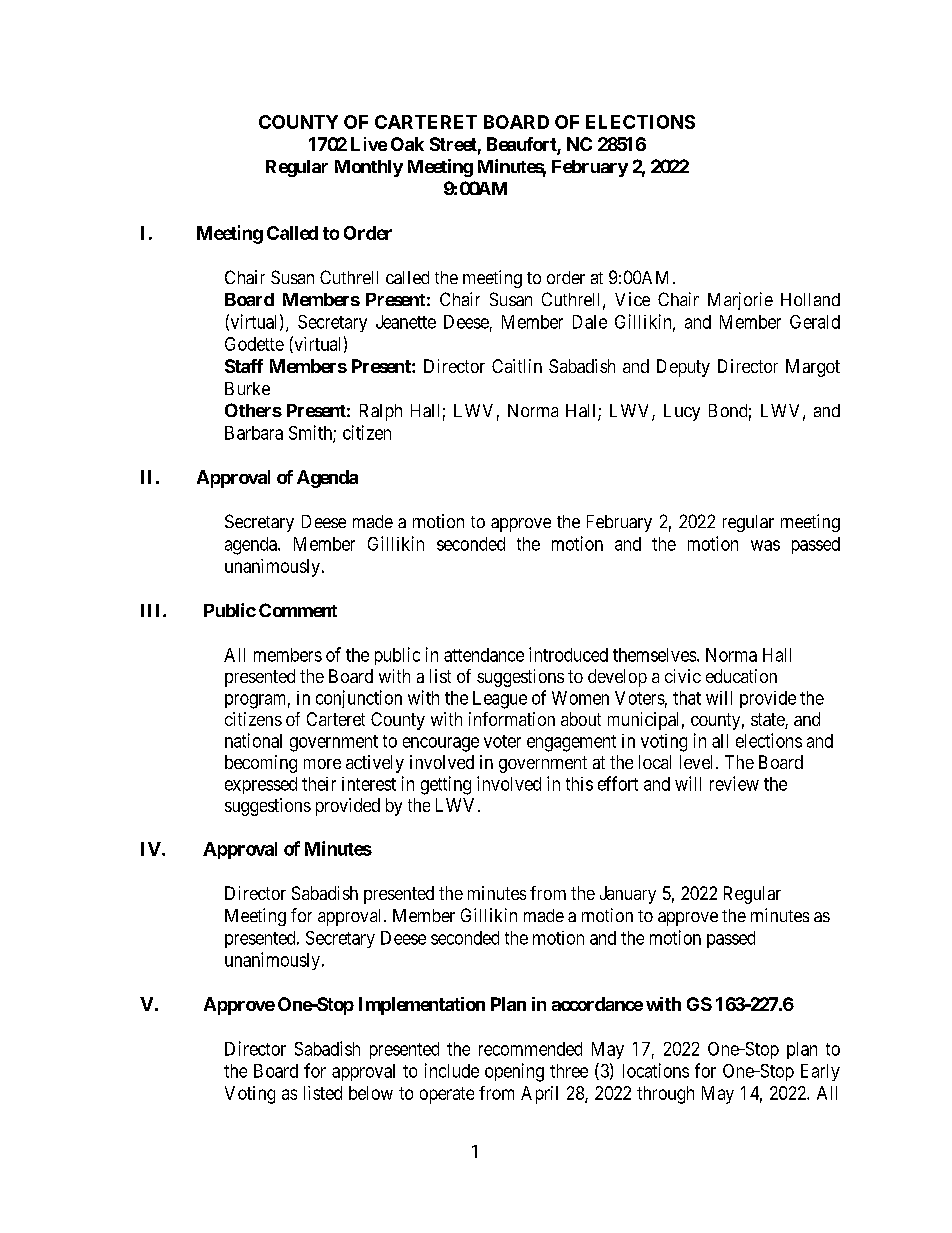 The image size is (952, 1233). I want to click on Barbara, so click(254, 433).
